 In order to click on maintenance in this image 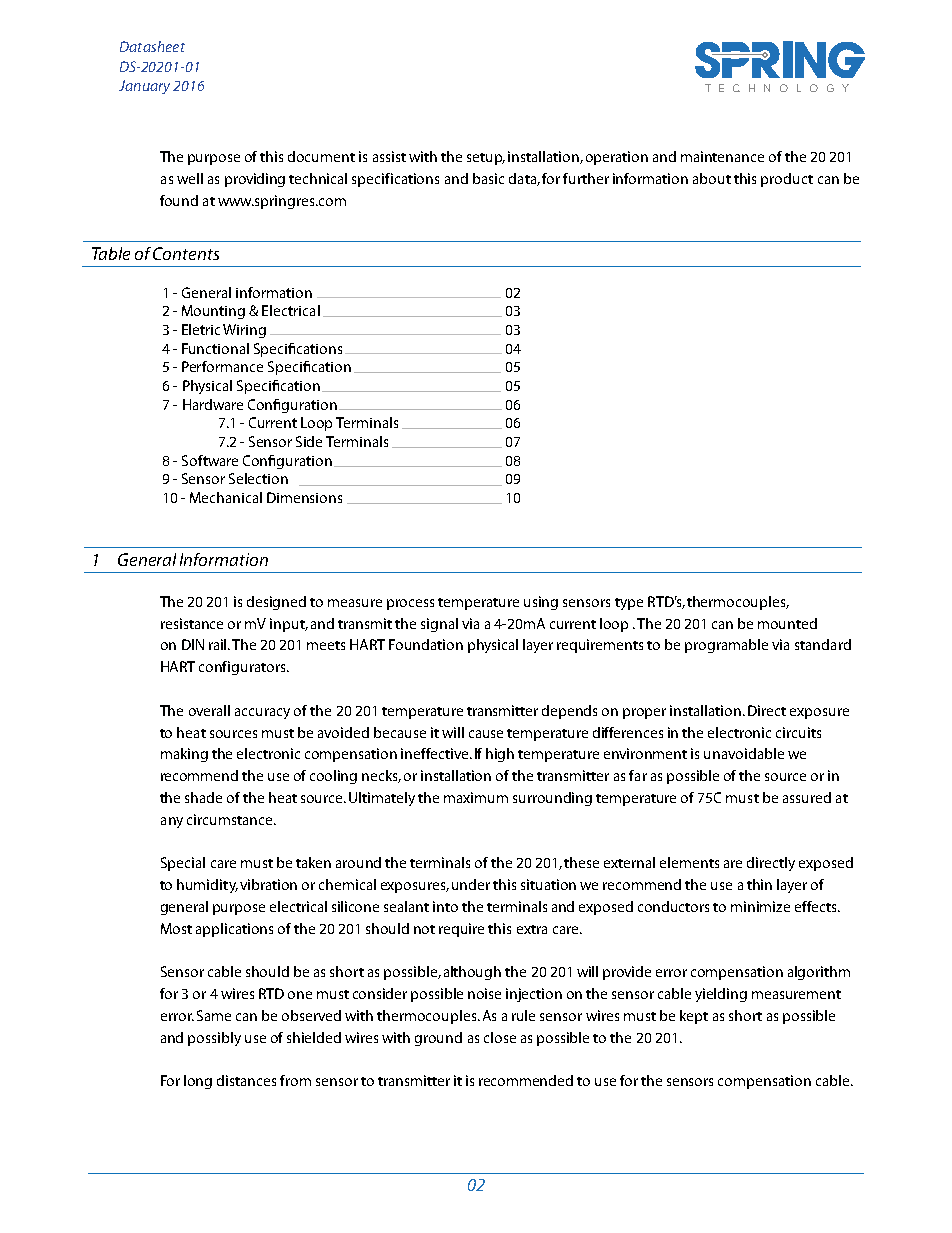, I will do `click(722, 156)`.
